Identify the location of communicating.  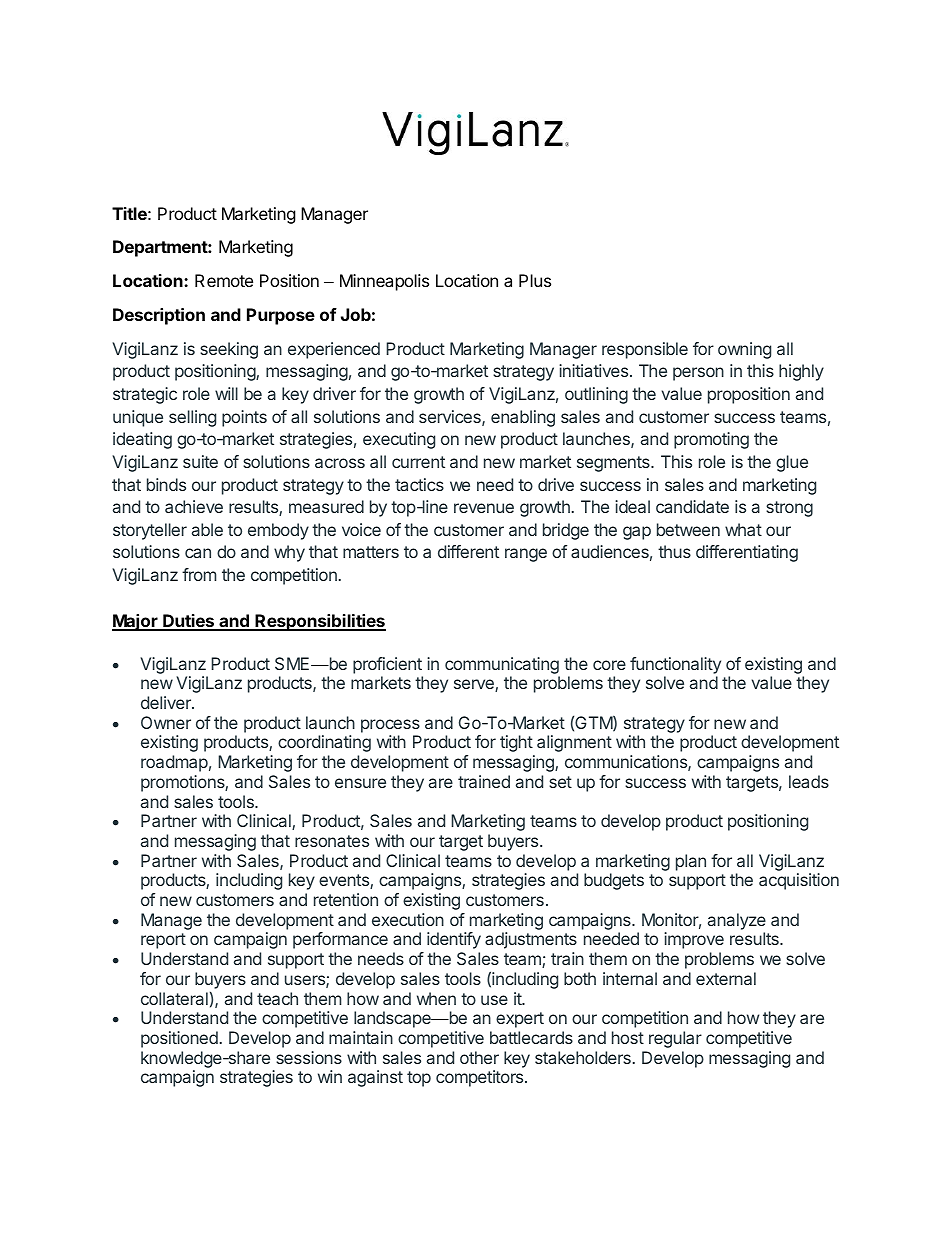
(502, 667).
